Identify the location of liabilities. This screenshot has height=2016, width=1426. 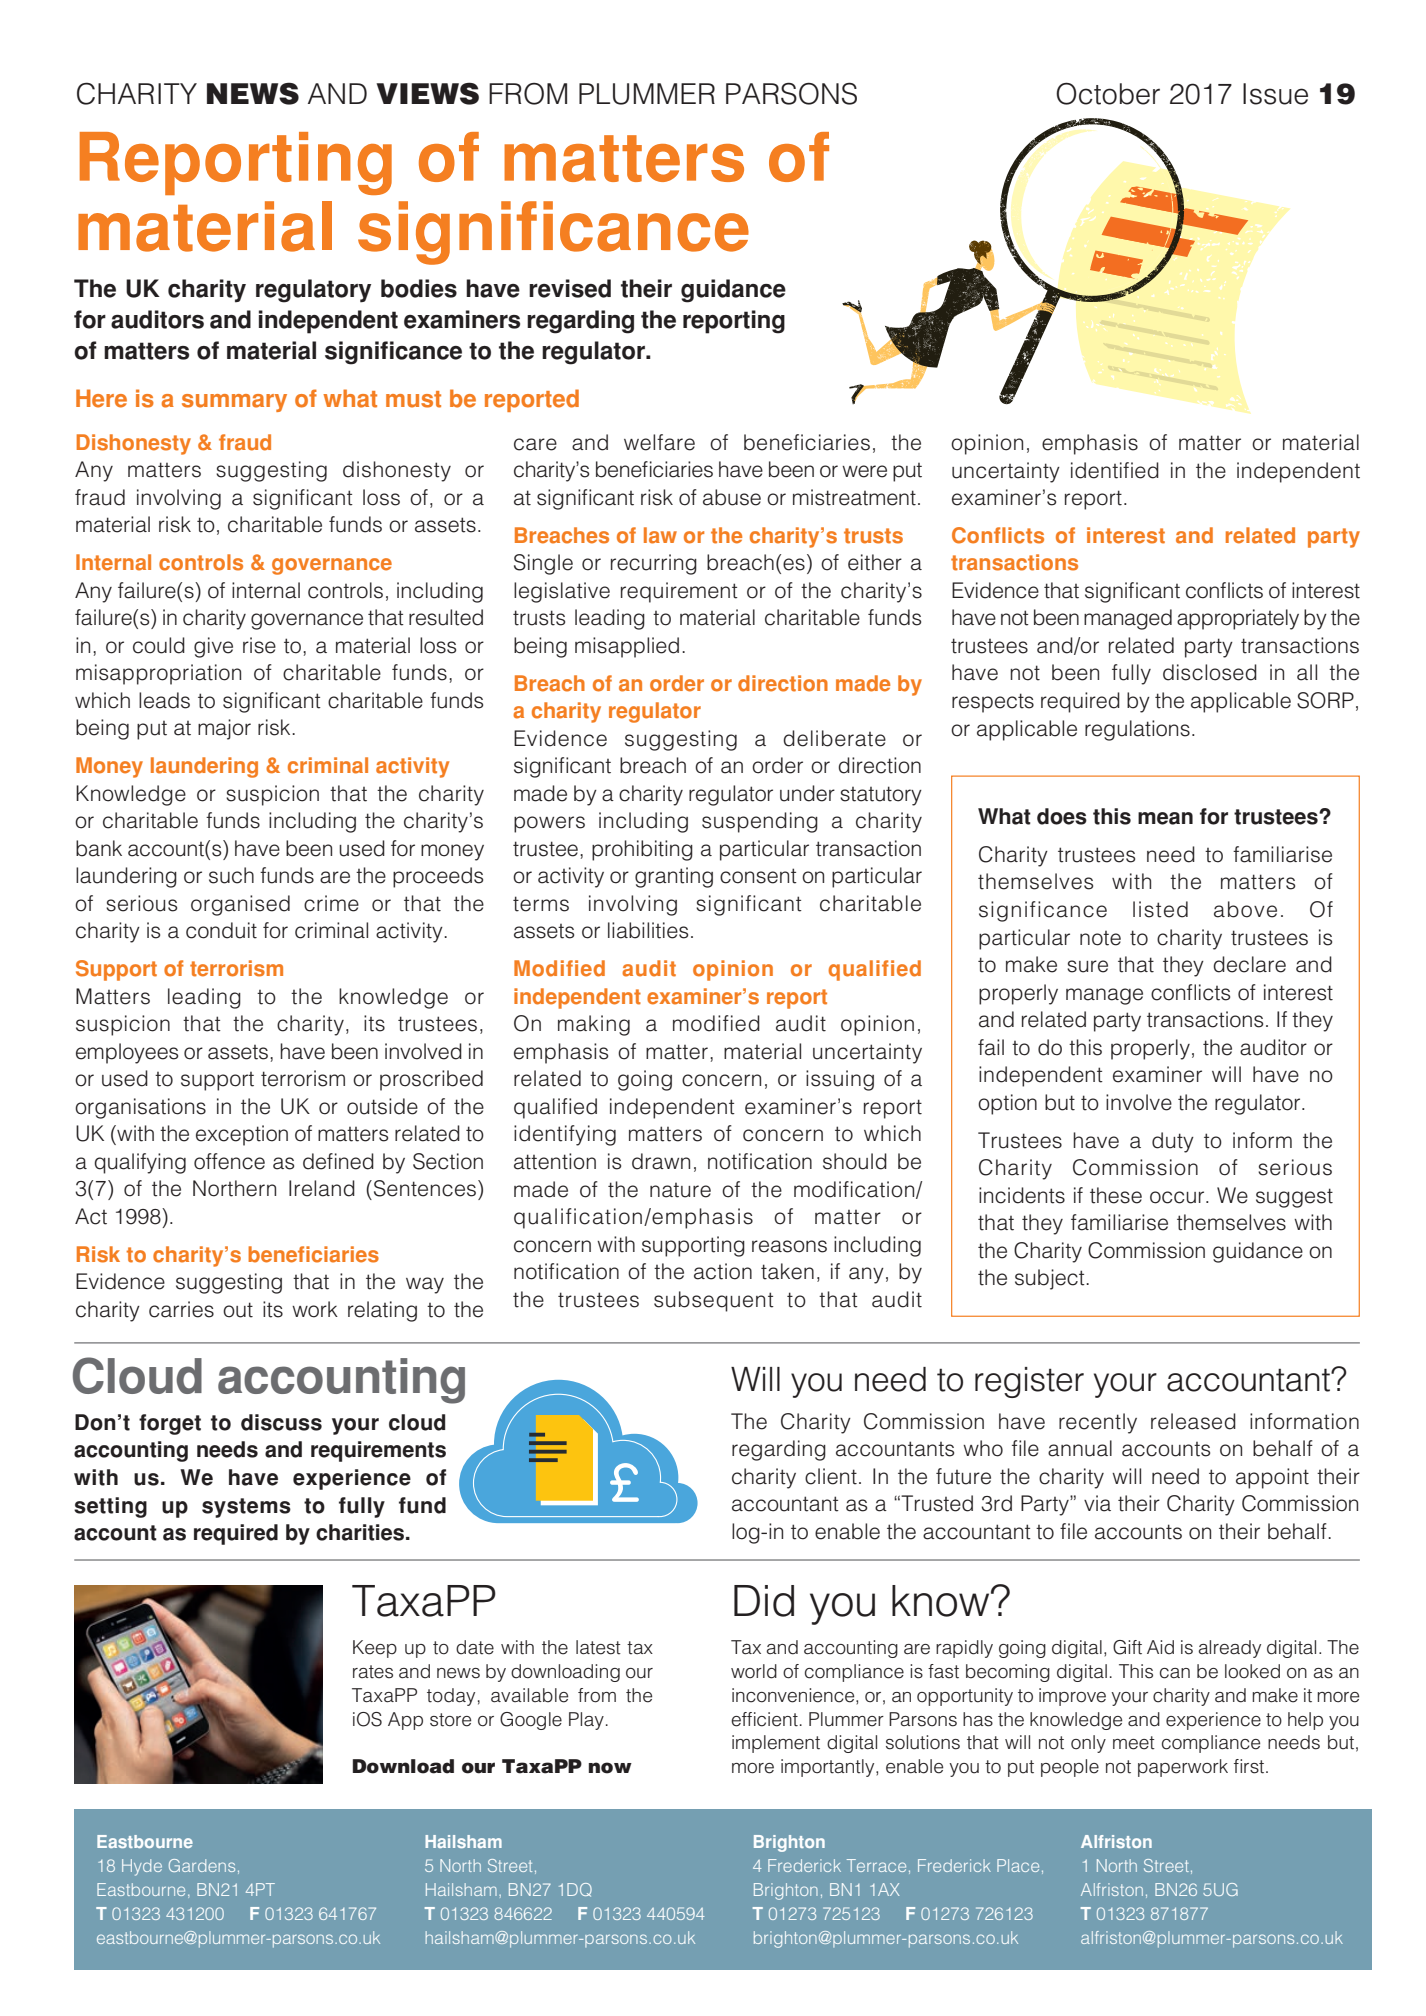
(648, 930).
